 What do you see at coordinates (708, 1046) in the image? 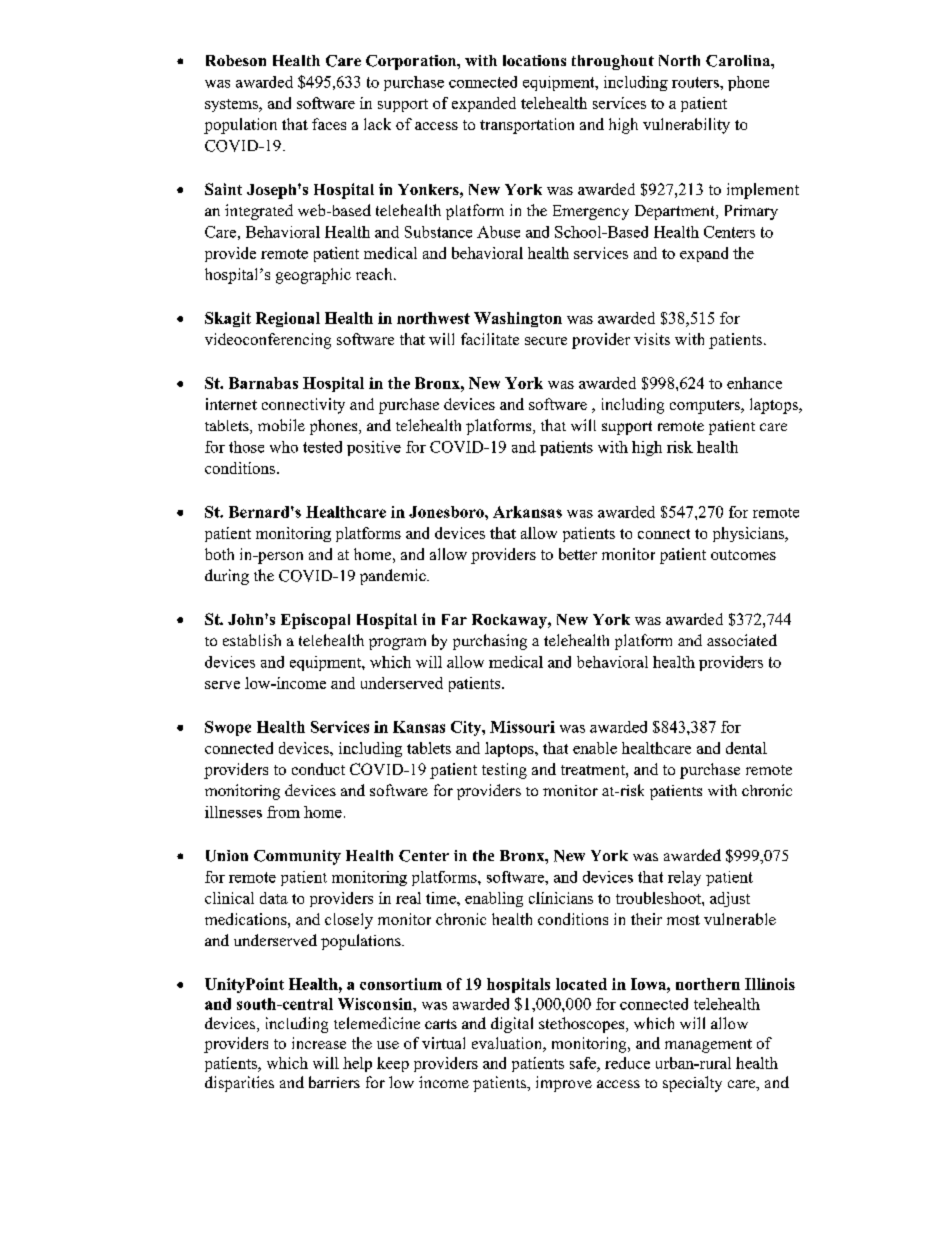
I see `management` at bounding box center [708, 1046].
